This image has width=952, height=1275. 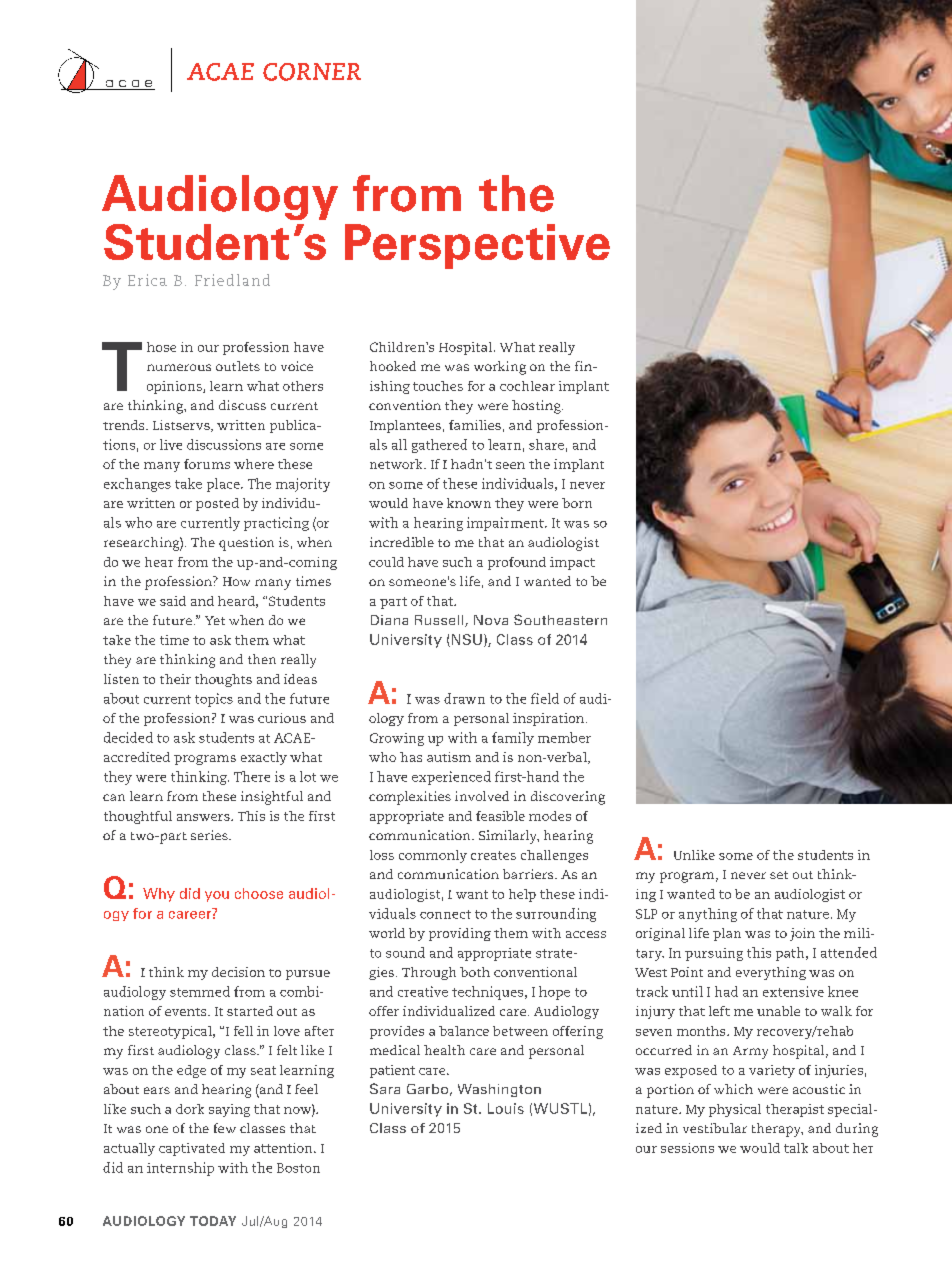 I want to click on feasible, so click(x=500, y=816).
